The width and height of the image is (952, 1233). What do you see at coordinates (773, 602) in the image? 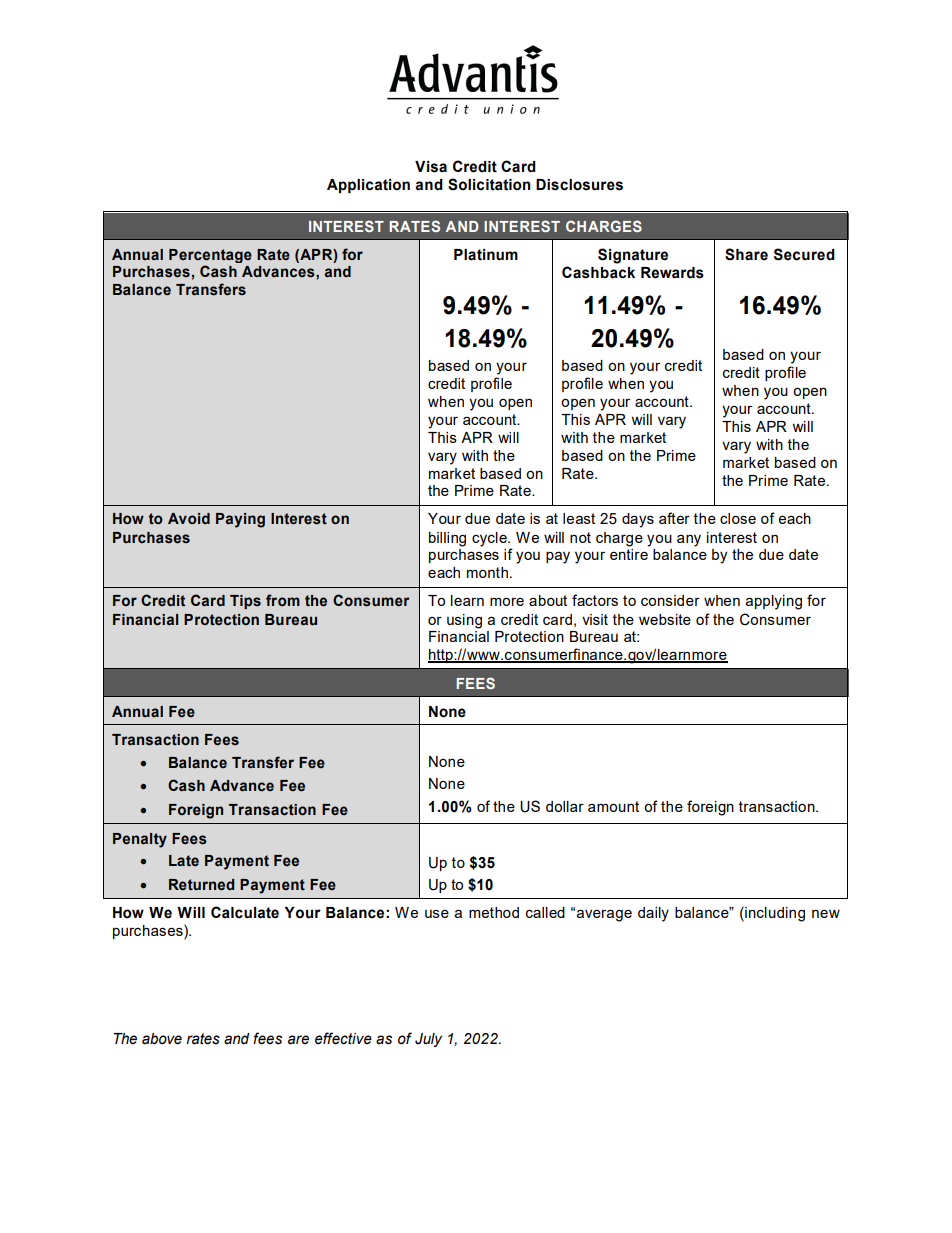
I see `applying` at bounding box center [773, 602].
